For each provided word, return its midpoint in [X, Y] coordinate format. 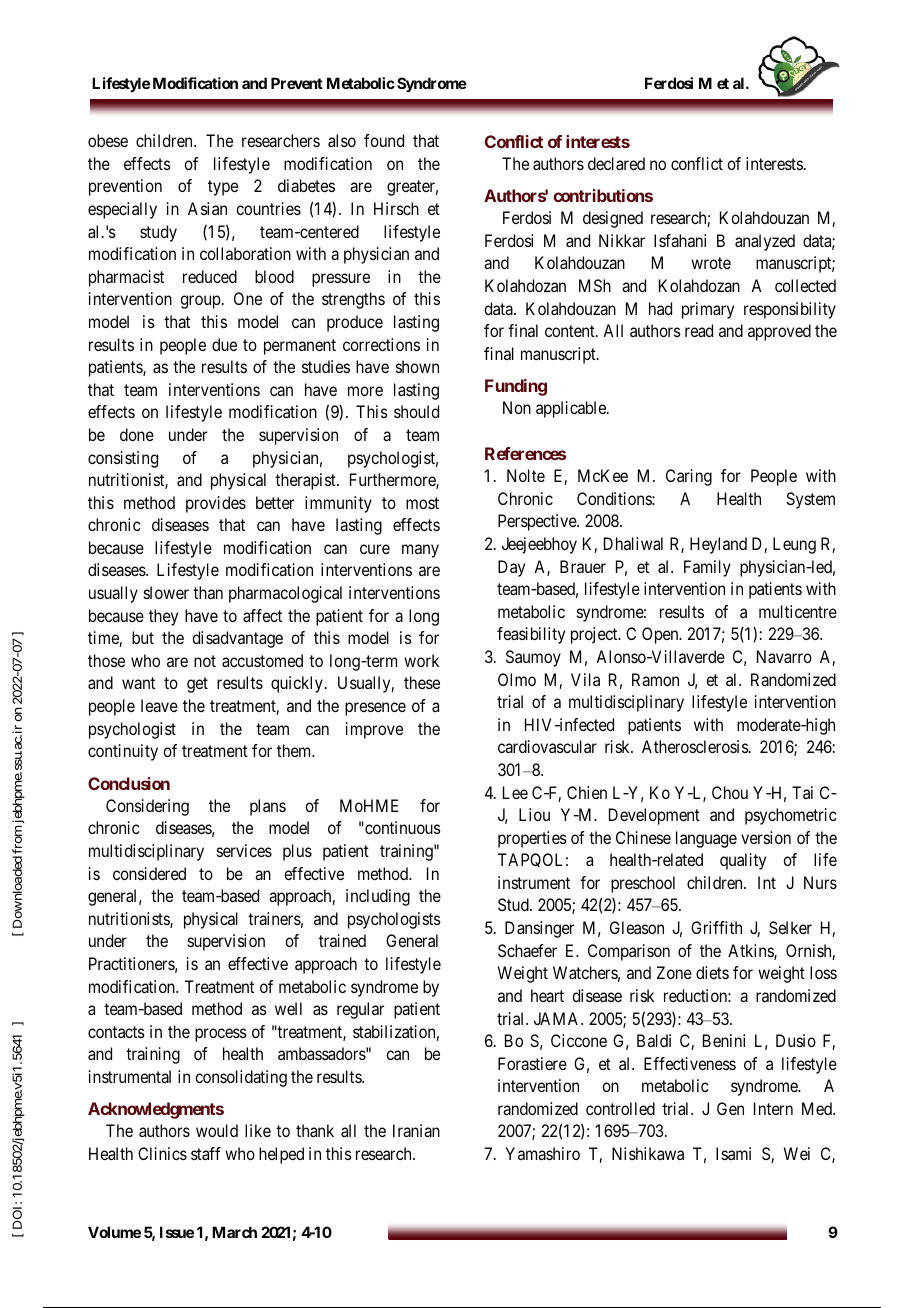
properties [532, 839]
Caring [689, 477]
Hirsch [396, 208]
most [422, 503]
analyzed [765, 242]
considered [149, 873]
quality [743, 861]
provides [216, 504]
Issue [177, 1232]
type [223, 188]
